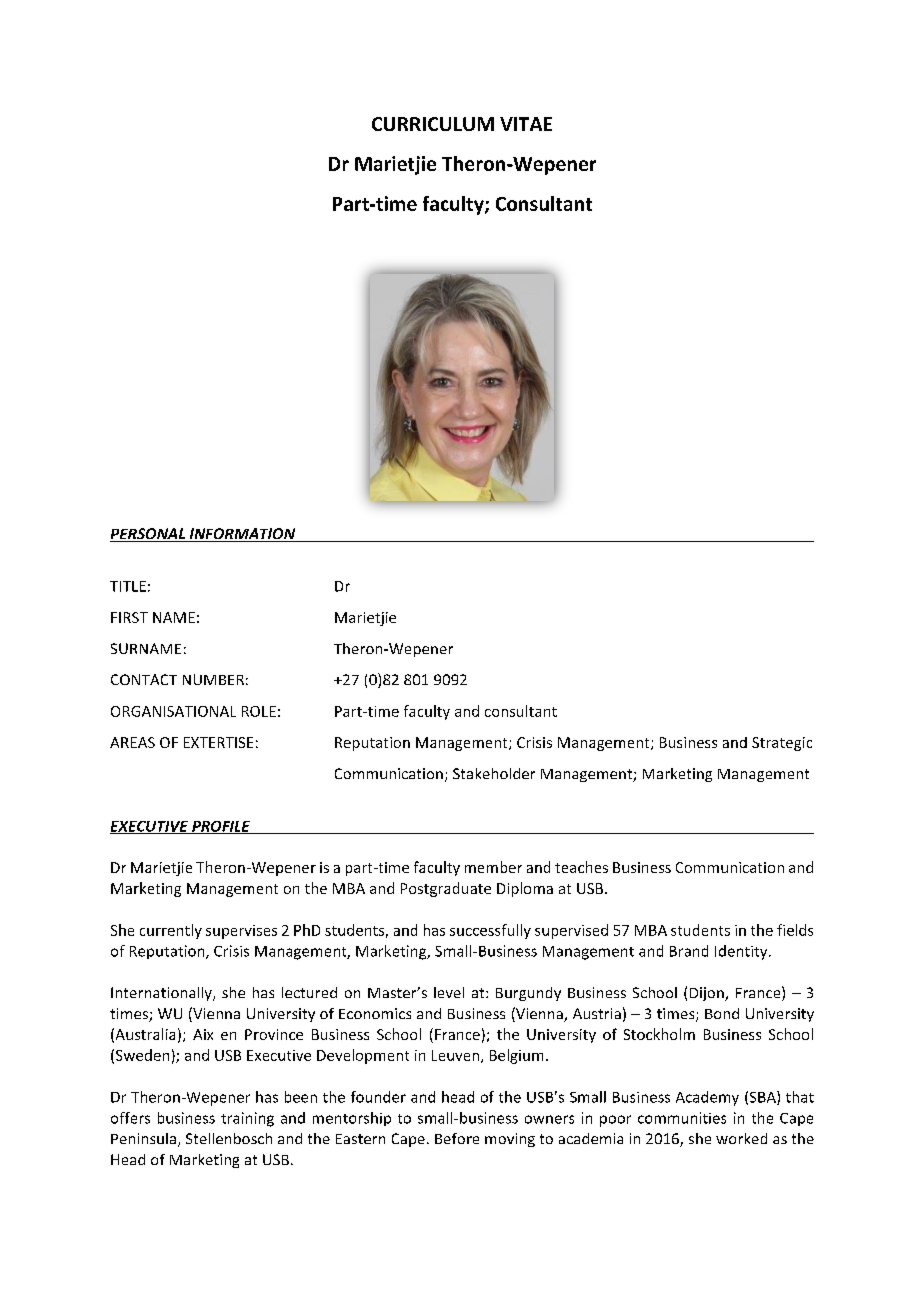 The height and width of the page is (1308, 924). I want to click on INFORMATION, so click(242, 535).
